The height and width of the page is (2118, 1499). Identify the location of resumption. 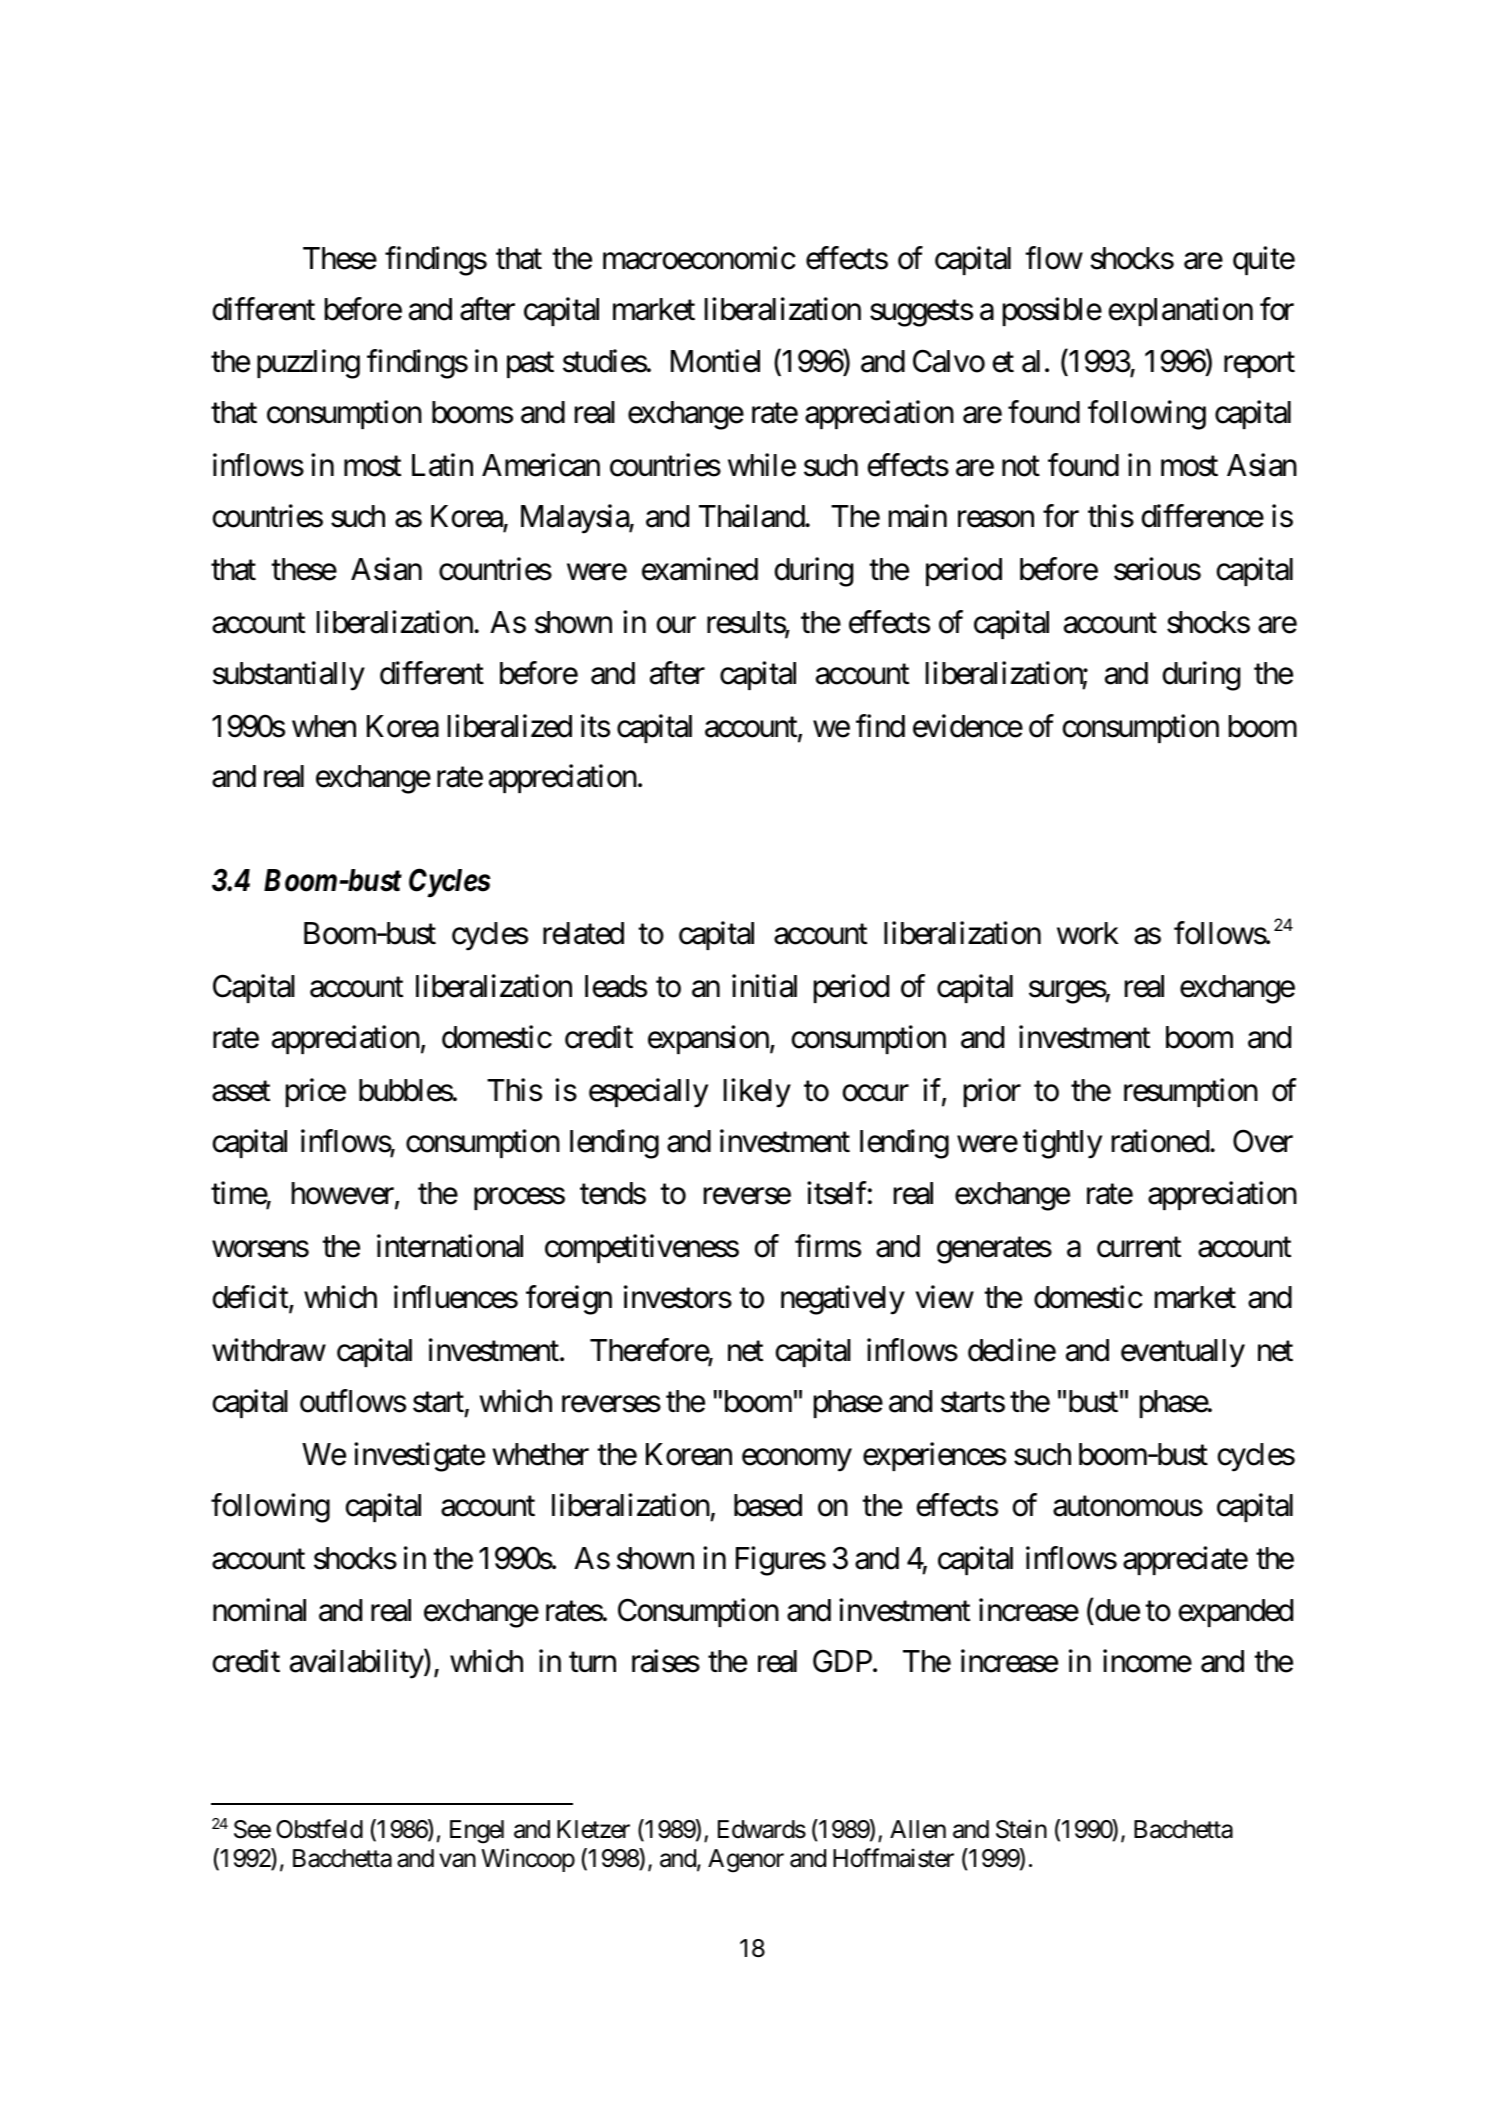
(1191, 1092).
